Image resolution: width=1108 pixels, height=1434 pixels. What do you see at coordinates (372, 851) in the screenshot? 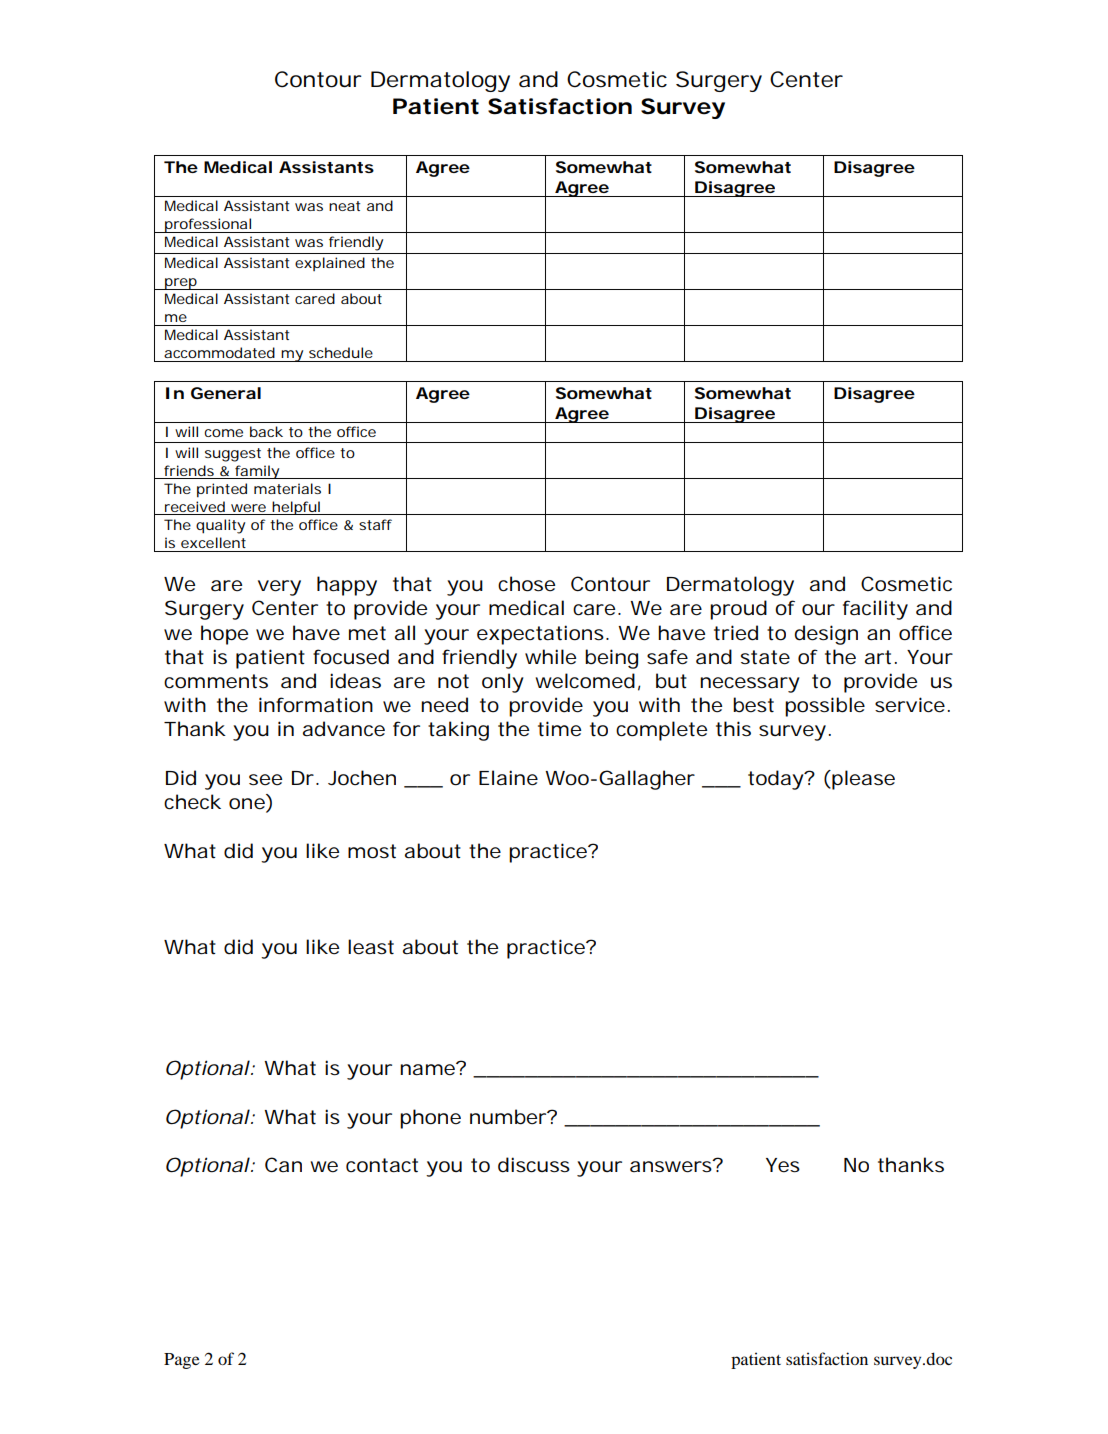
I see `most` at bounding box center [372, 851].
